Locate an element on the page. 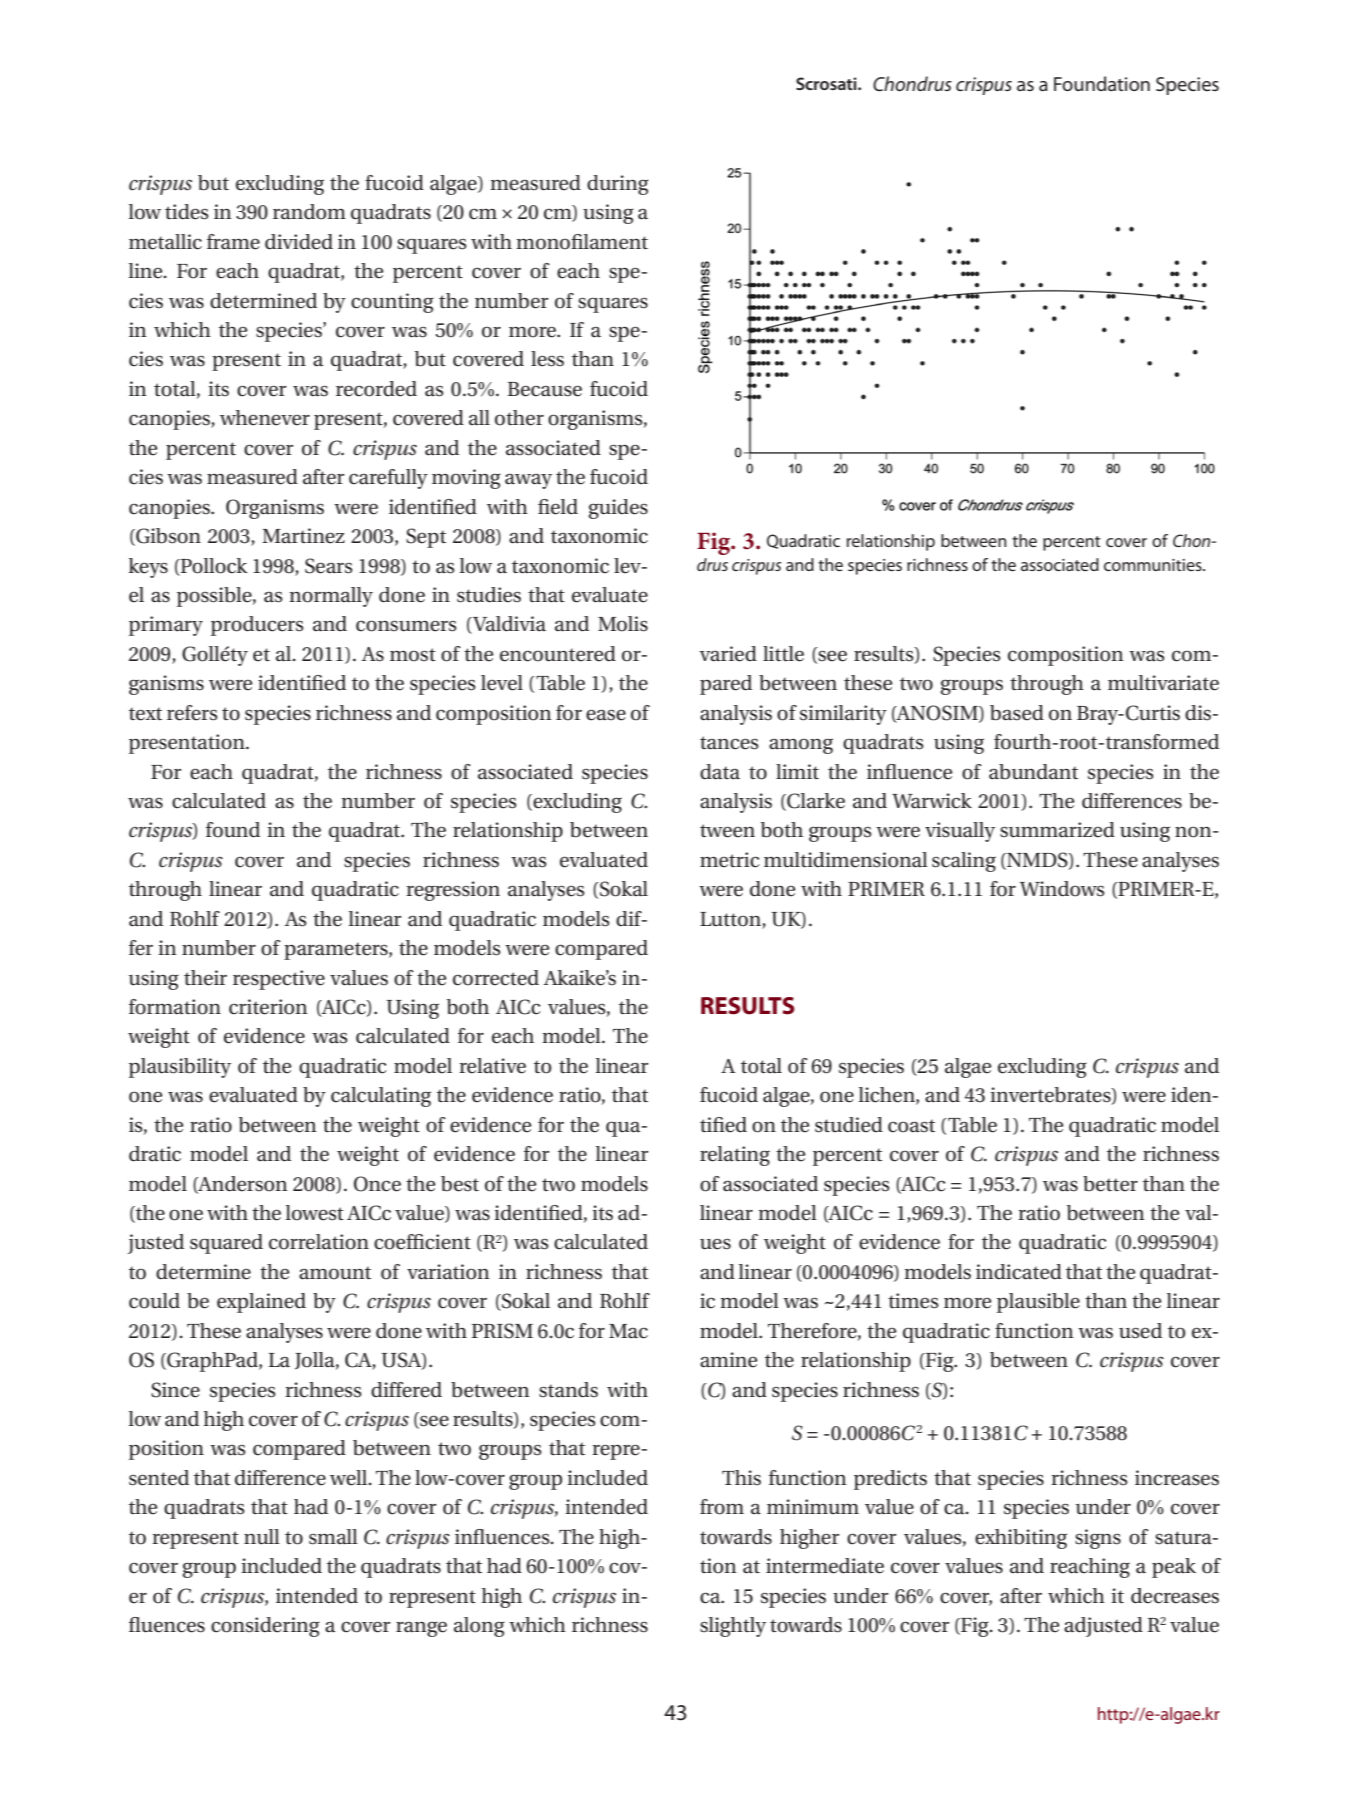 The image size is (1348, 1797). plausible is located at coordinates (1038, 1303).
